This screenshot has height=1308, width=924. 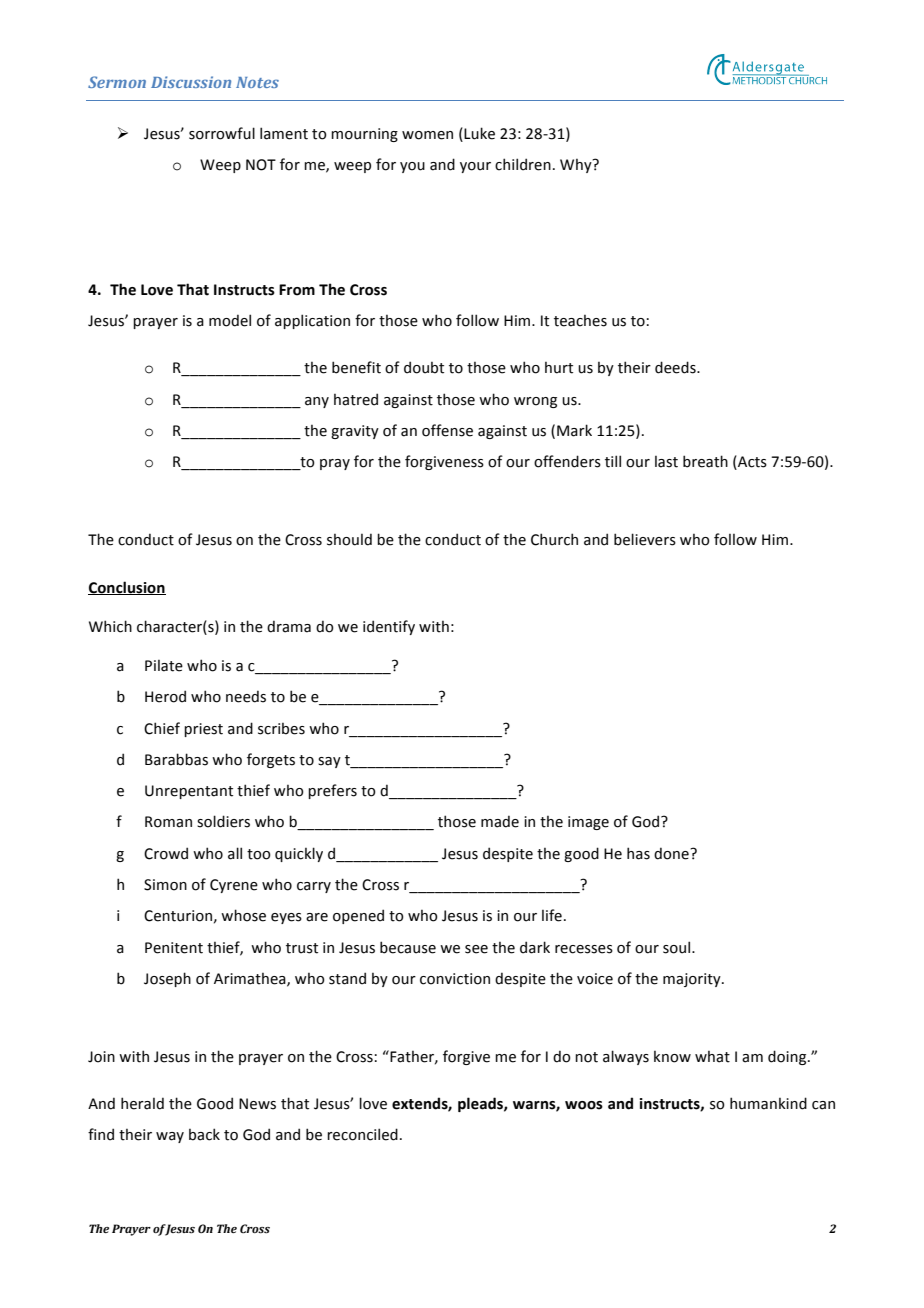 What do you see at coordinates (672, 853) in the screenshot?
I see `done` at bounding box center [672, 853].
